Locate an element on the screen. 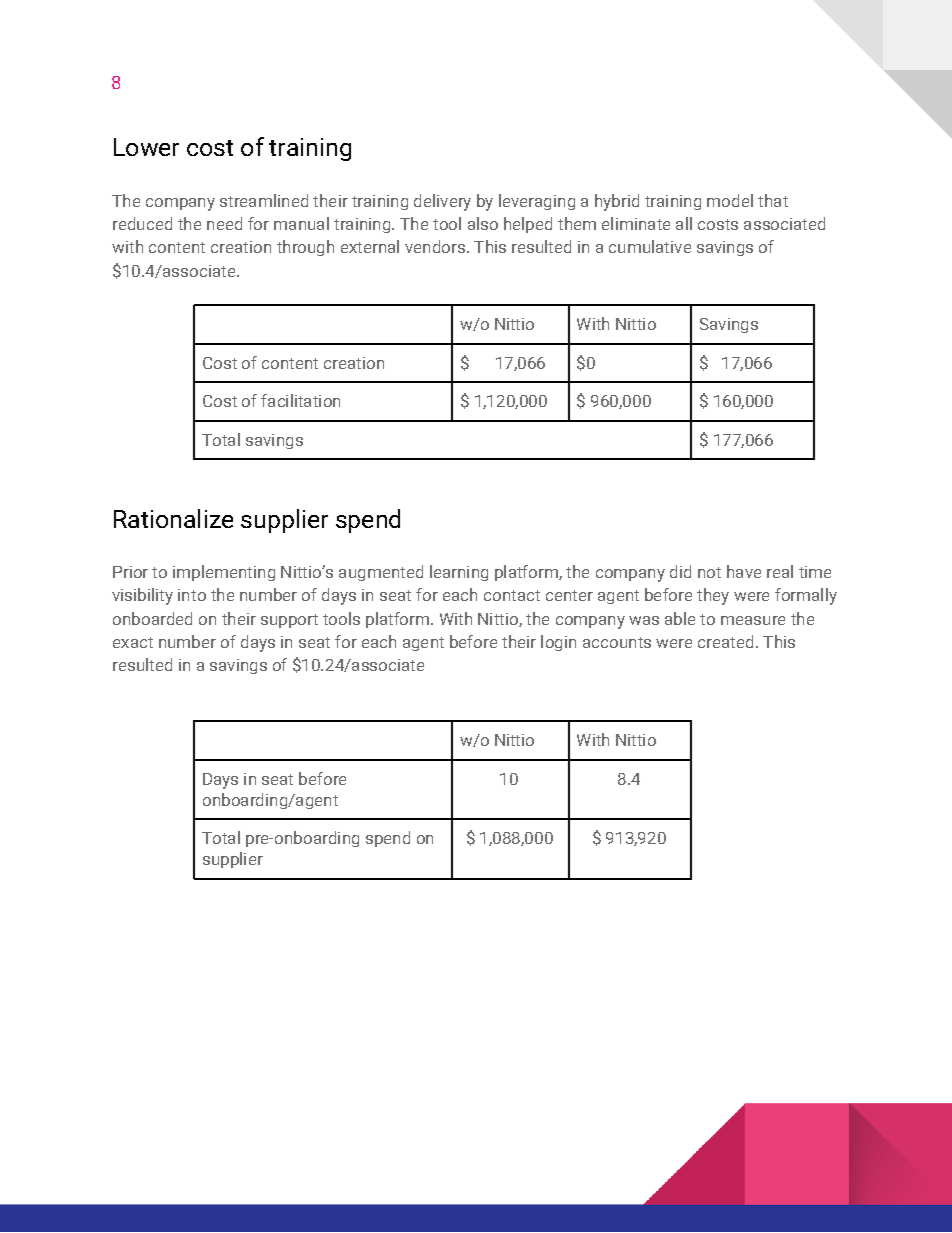  vendors is located at coordinates (435, 246).
